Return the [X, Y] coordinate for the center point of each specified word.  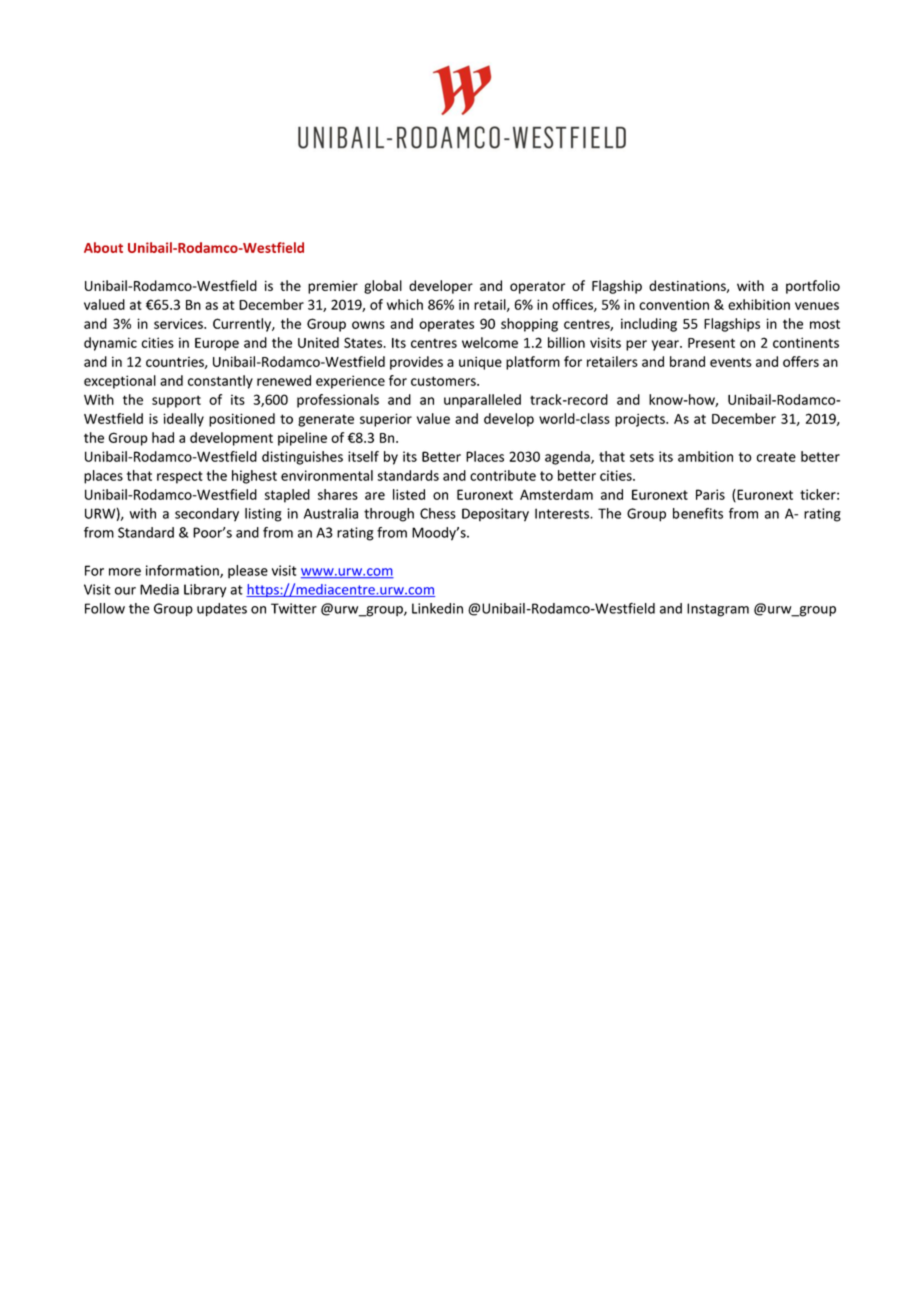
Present [711, 343]
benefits [698, 513]
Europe [217, 344]
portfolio [813, 287]
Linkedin [437, 608]
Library [205, 591]
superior [386, 420]
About [103, 247]
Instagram [718, 610]
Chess [438, 513]
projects [641, 420]
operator [537, 287]
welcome [490, 342]
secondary [207, 515]
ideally [183, 420]
